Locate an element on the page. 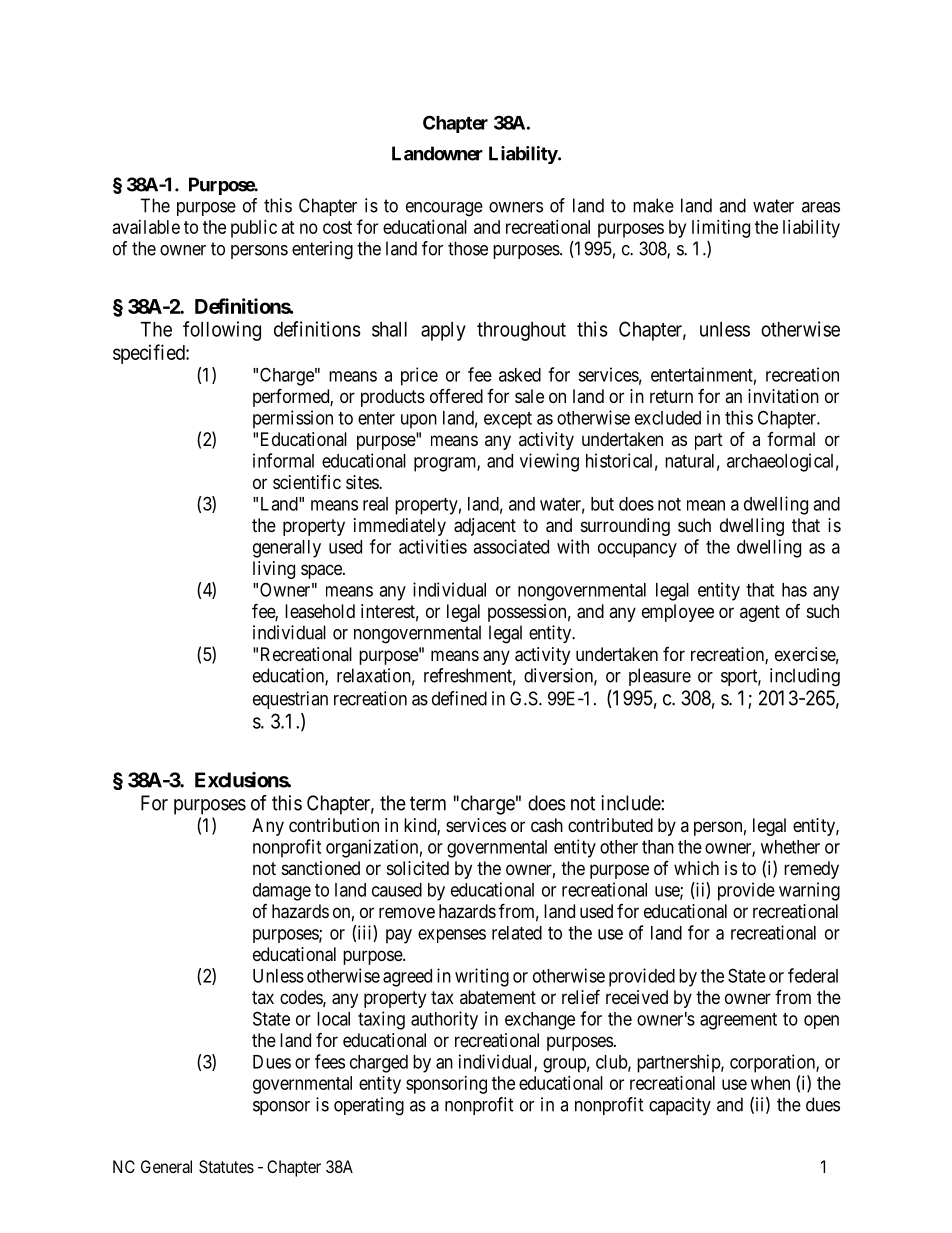 This document has width=952, height=1233. limiting is located at coordinates (721, 229).
